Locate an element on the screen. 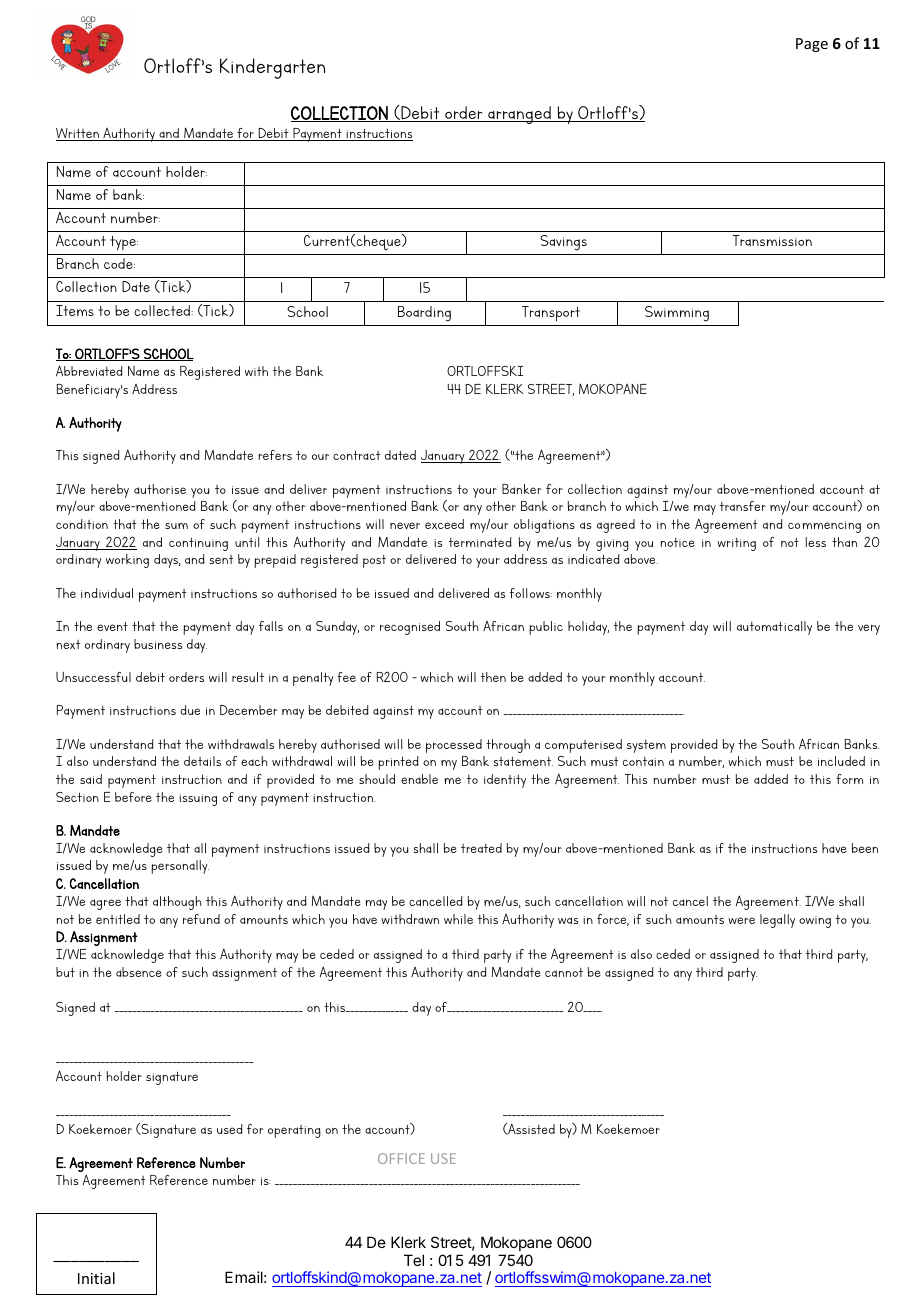 The height and width of the screenshot is (1308, 924). while is located at coordinates (458, 919).
